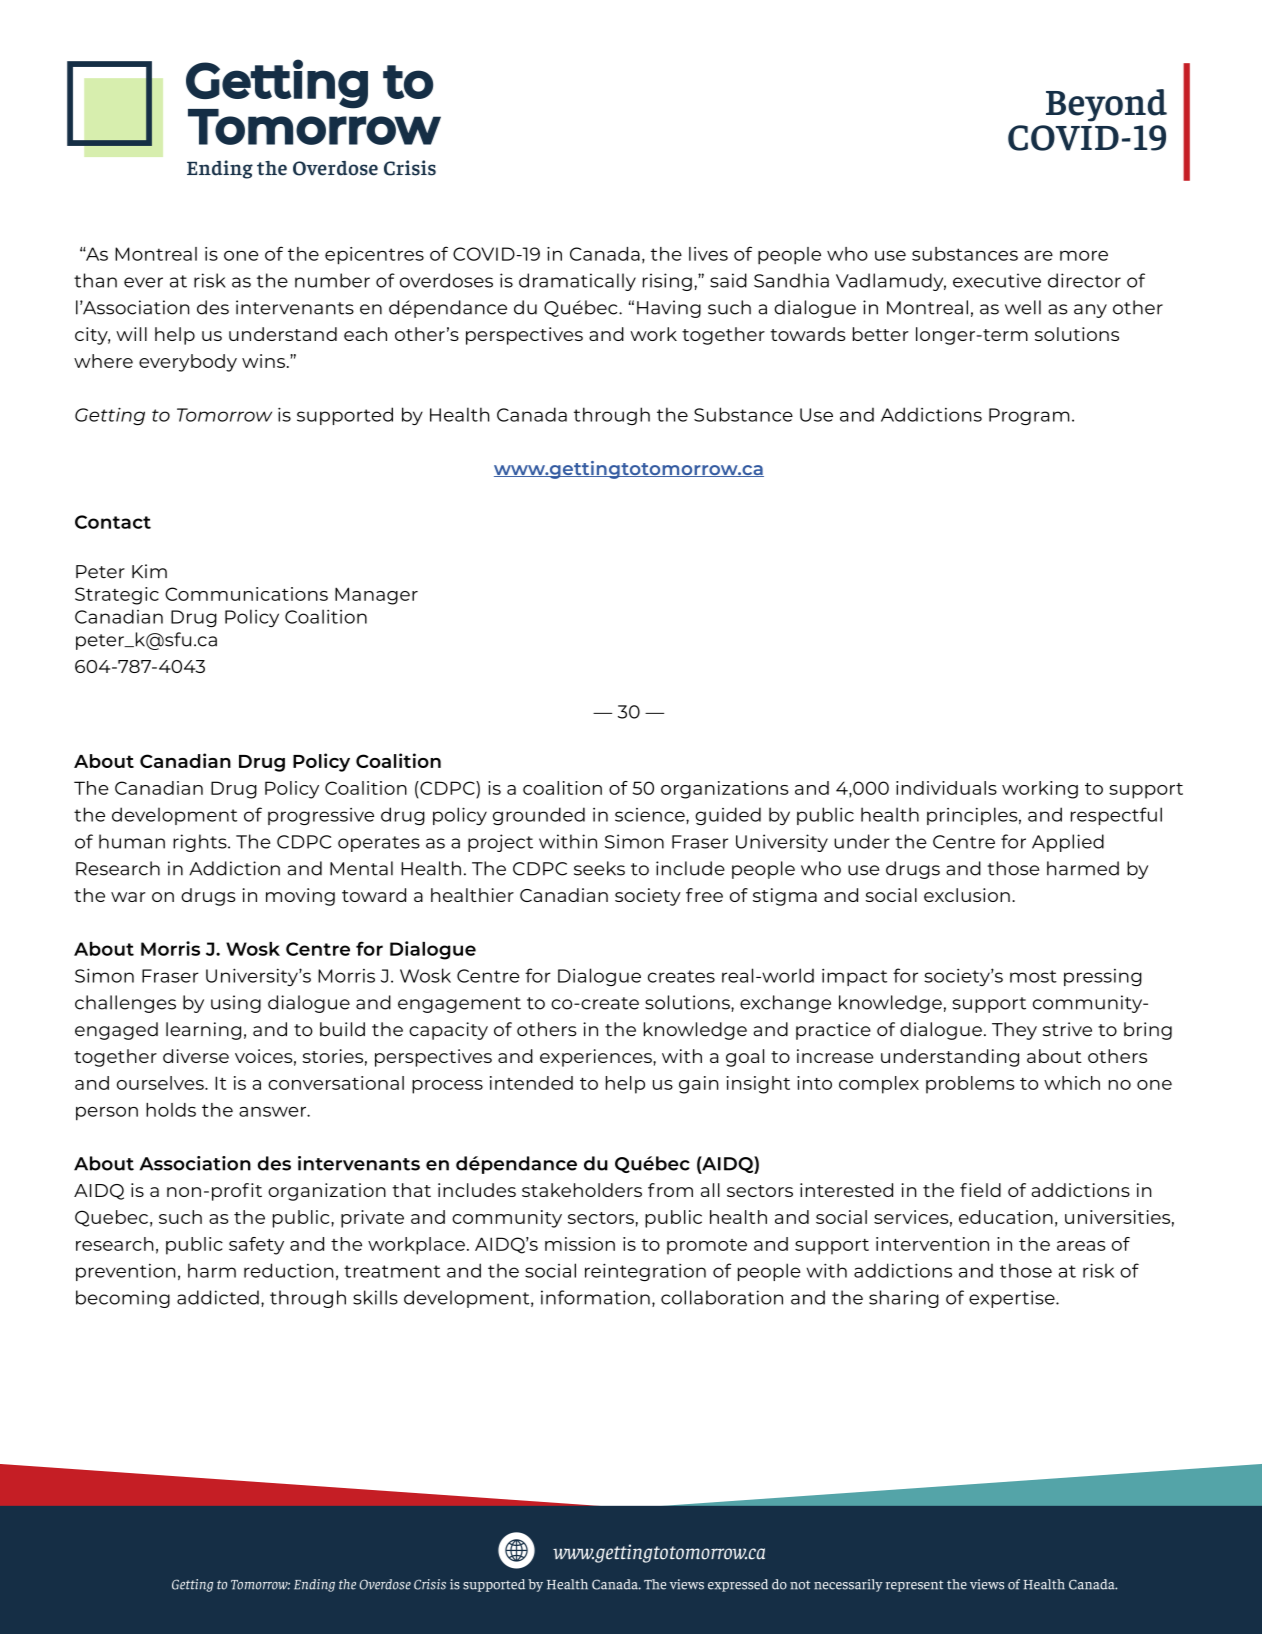  I want to click on represent, so click(914, 1586).
